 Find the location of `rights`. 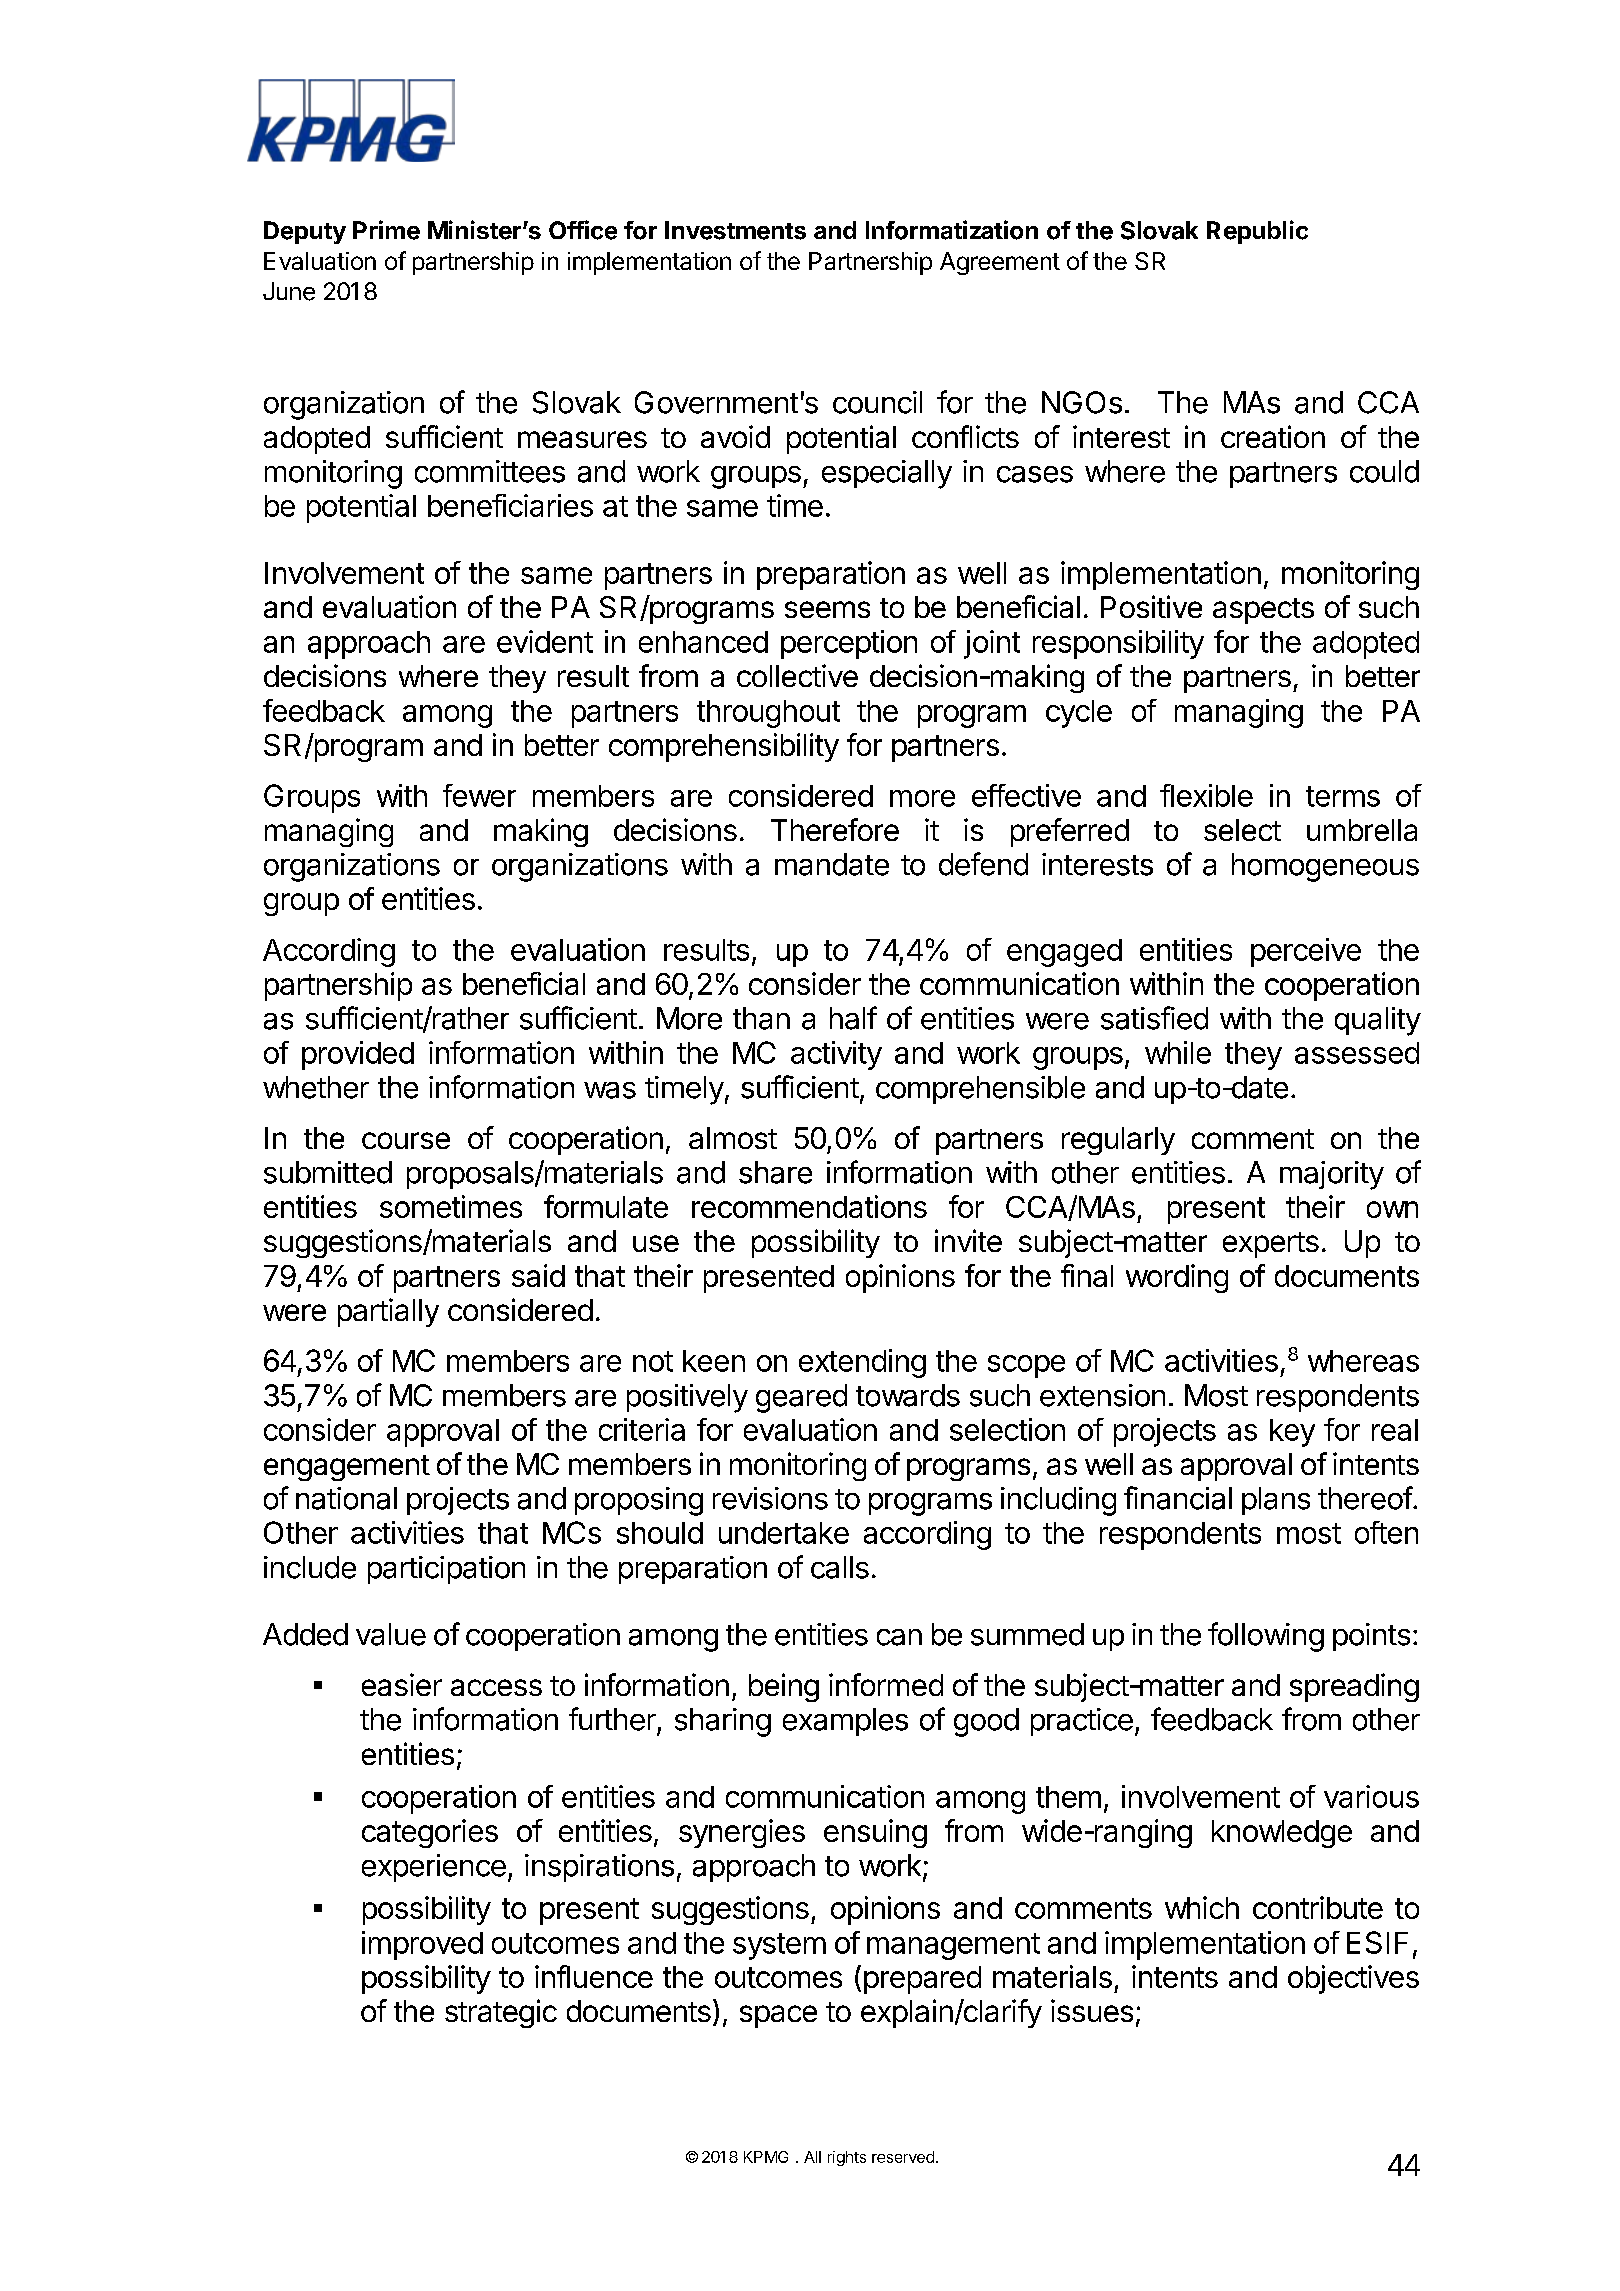

rights is located at coordinates (847, 2158).
